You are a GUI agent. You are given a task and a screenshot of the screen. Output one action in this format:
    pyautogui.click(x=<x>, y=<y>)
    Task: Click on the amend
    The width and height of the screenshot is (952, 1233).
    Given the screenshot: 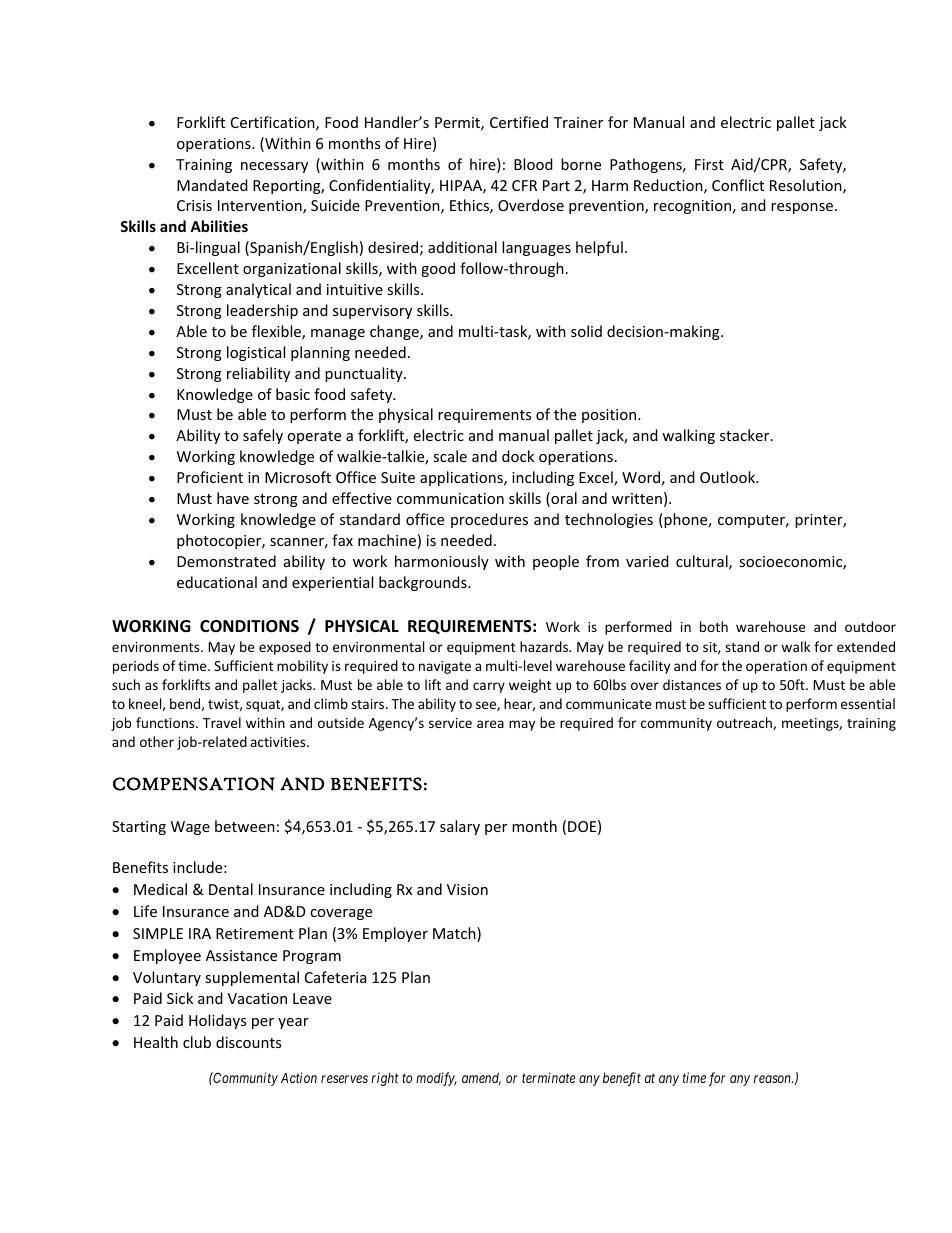 What is the action you would take?
    pyautogui.click(x=481, y=1079)
